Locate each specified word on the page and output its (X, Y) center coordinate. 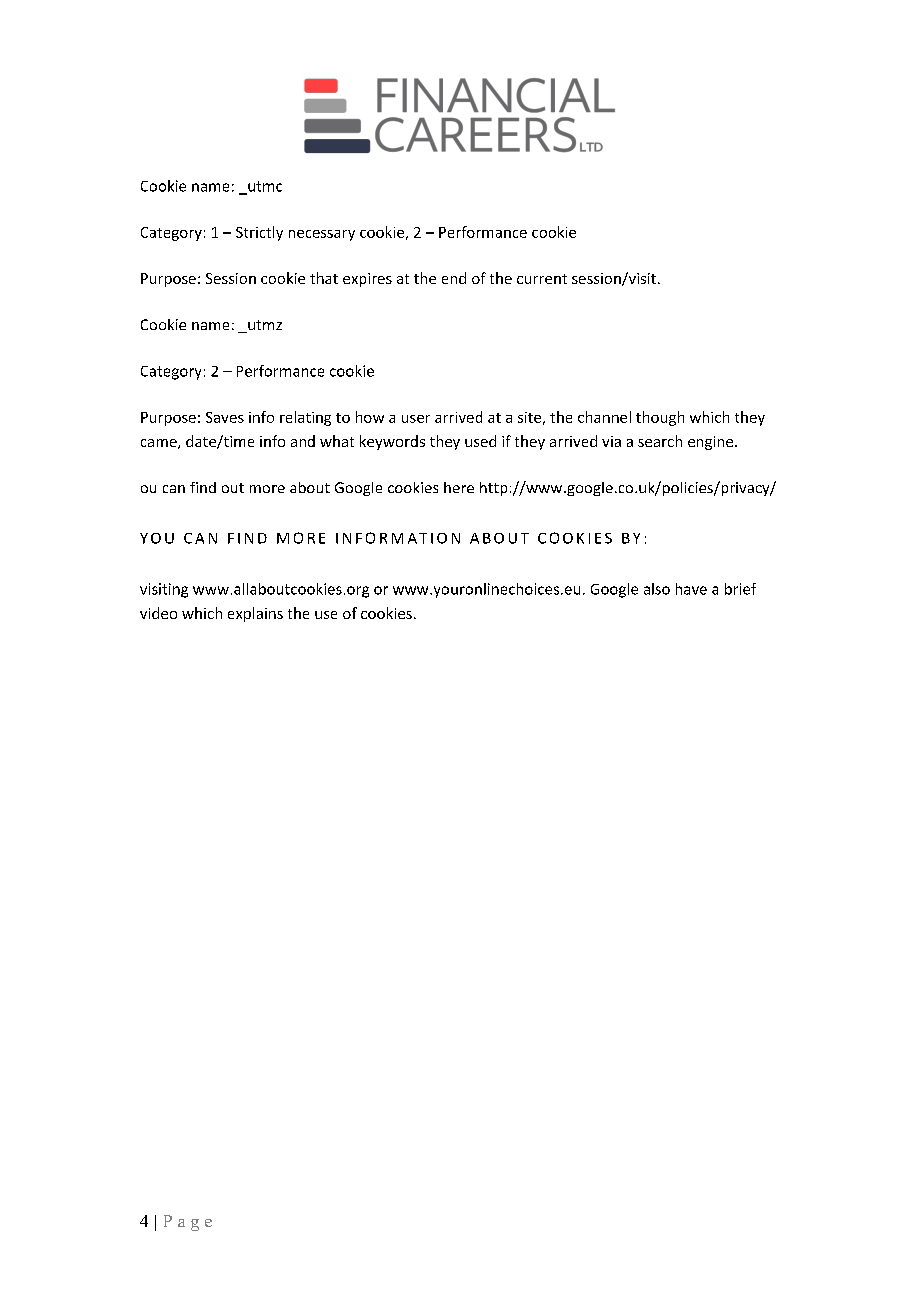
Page (188, 1223)
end (454, 278)
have (691, 589)
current (542, 279)
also (657, 589)
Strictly (259, 233)
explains (255, 614)
